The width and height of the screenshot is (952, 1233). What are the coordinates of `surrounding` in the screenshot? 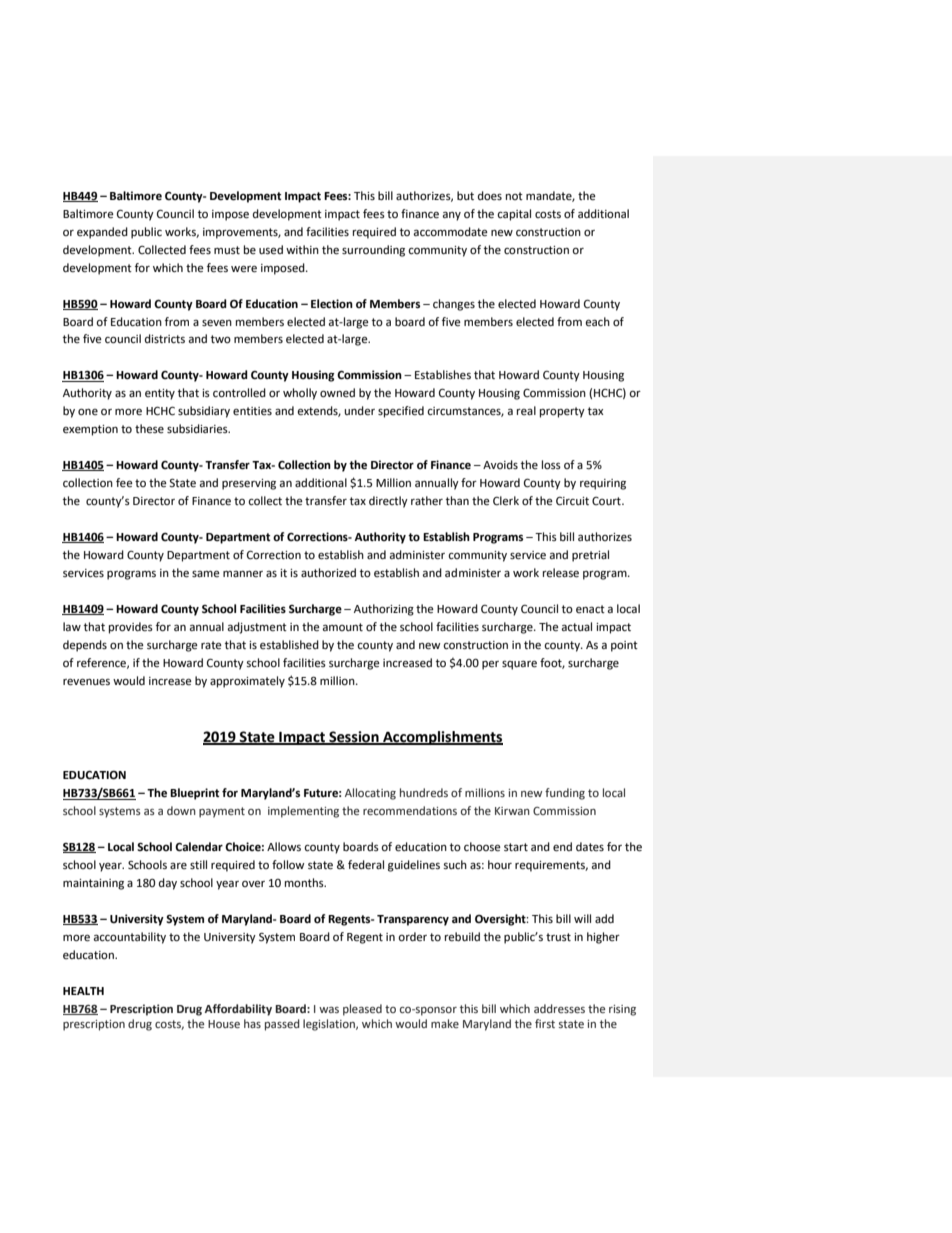 It's located at (373, 251).
